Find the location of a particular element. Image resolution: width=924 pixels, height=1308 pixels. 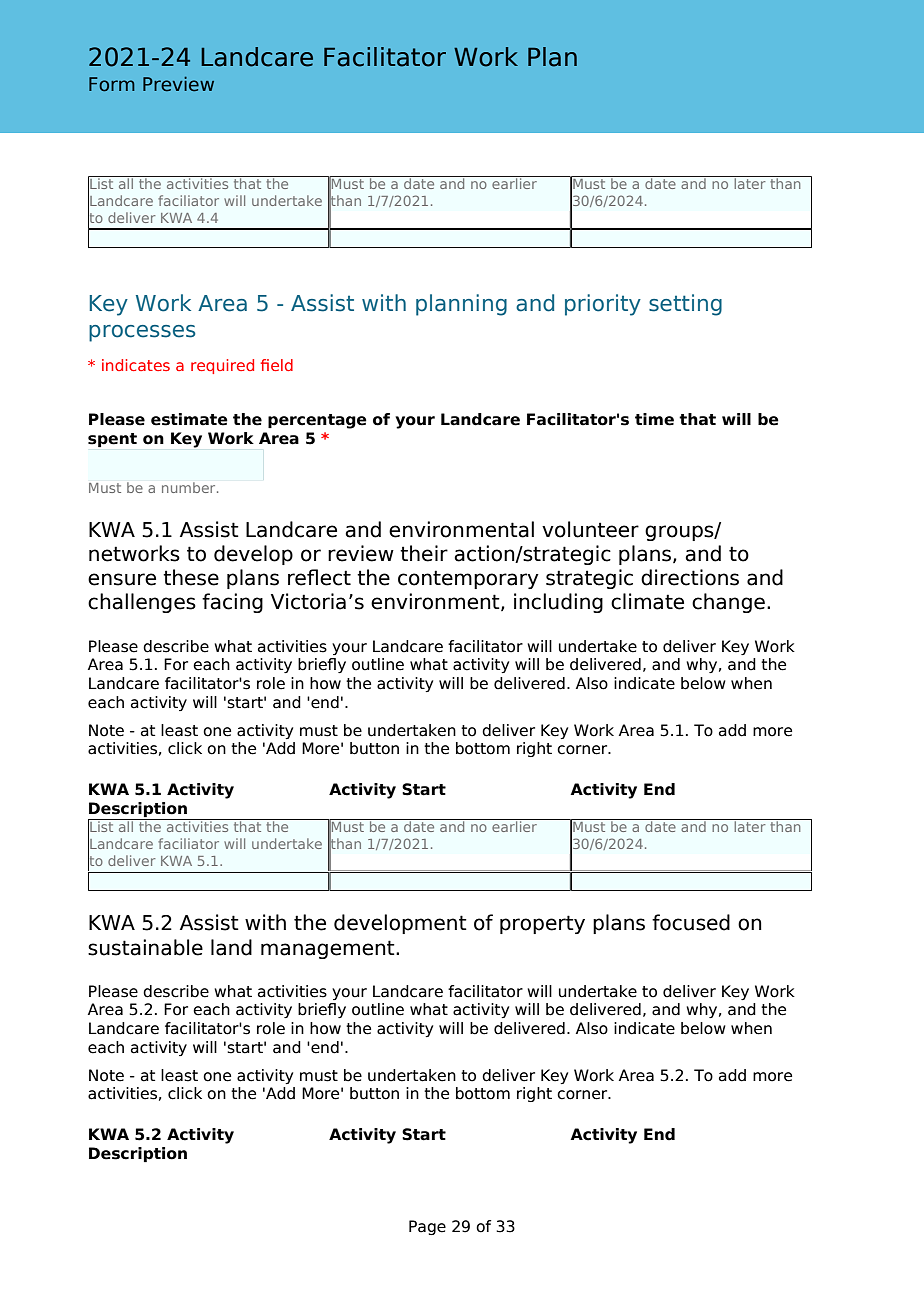

priority is located at coordinates (603, 305).
